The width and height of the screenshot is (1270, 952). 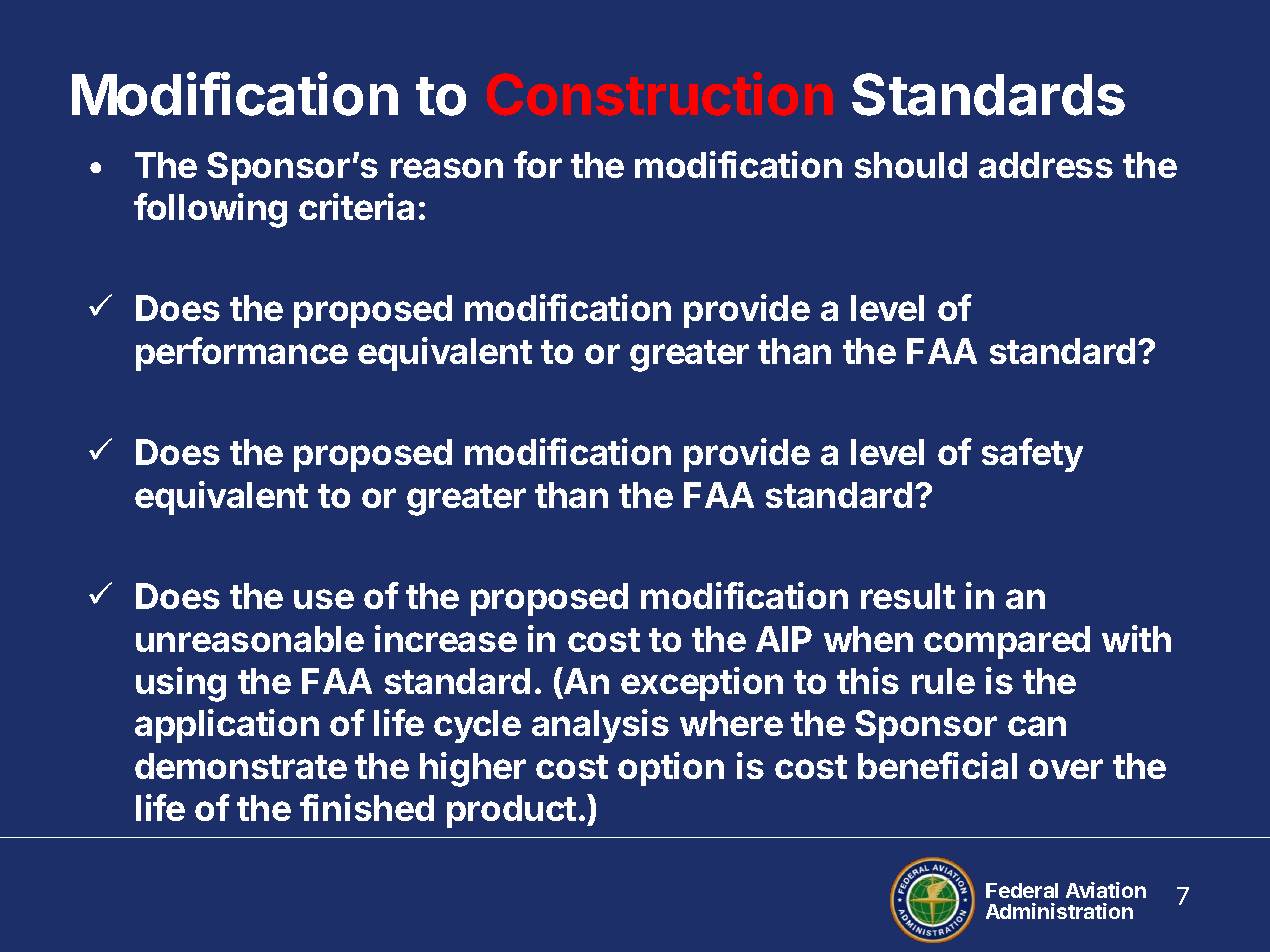 I want to click on should, so click(x=911, y=165).
